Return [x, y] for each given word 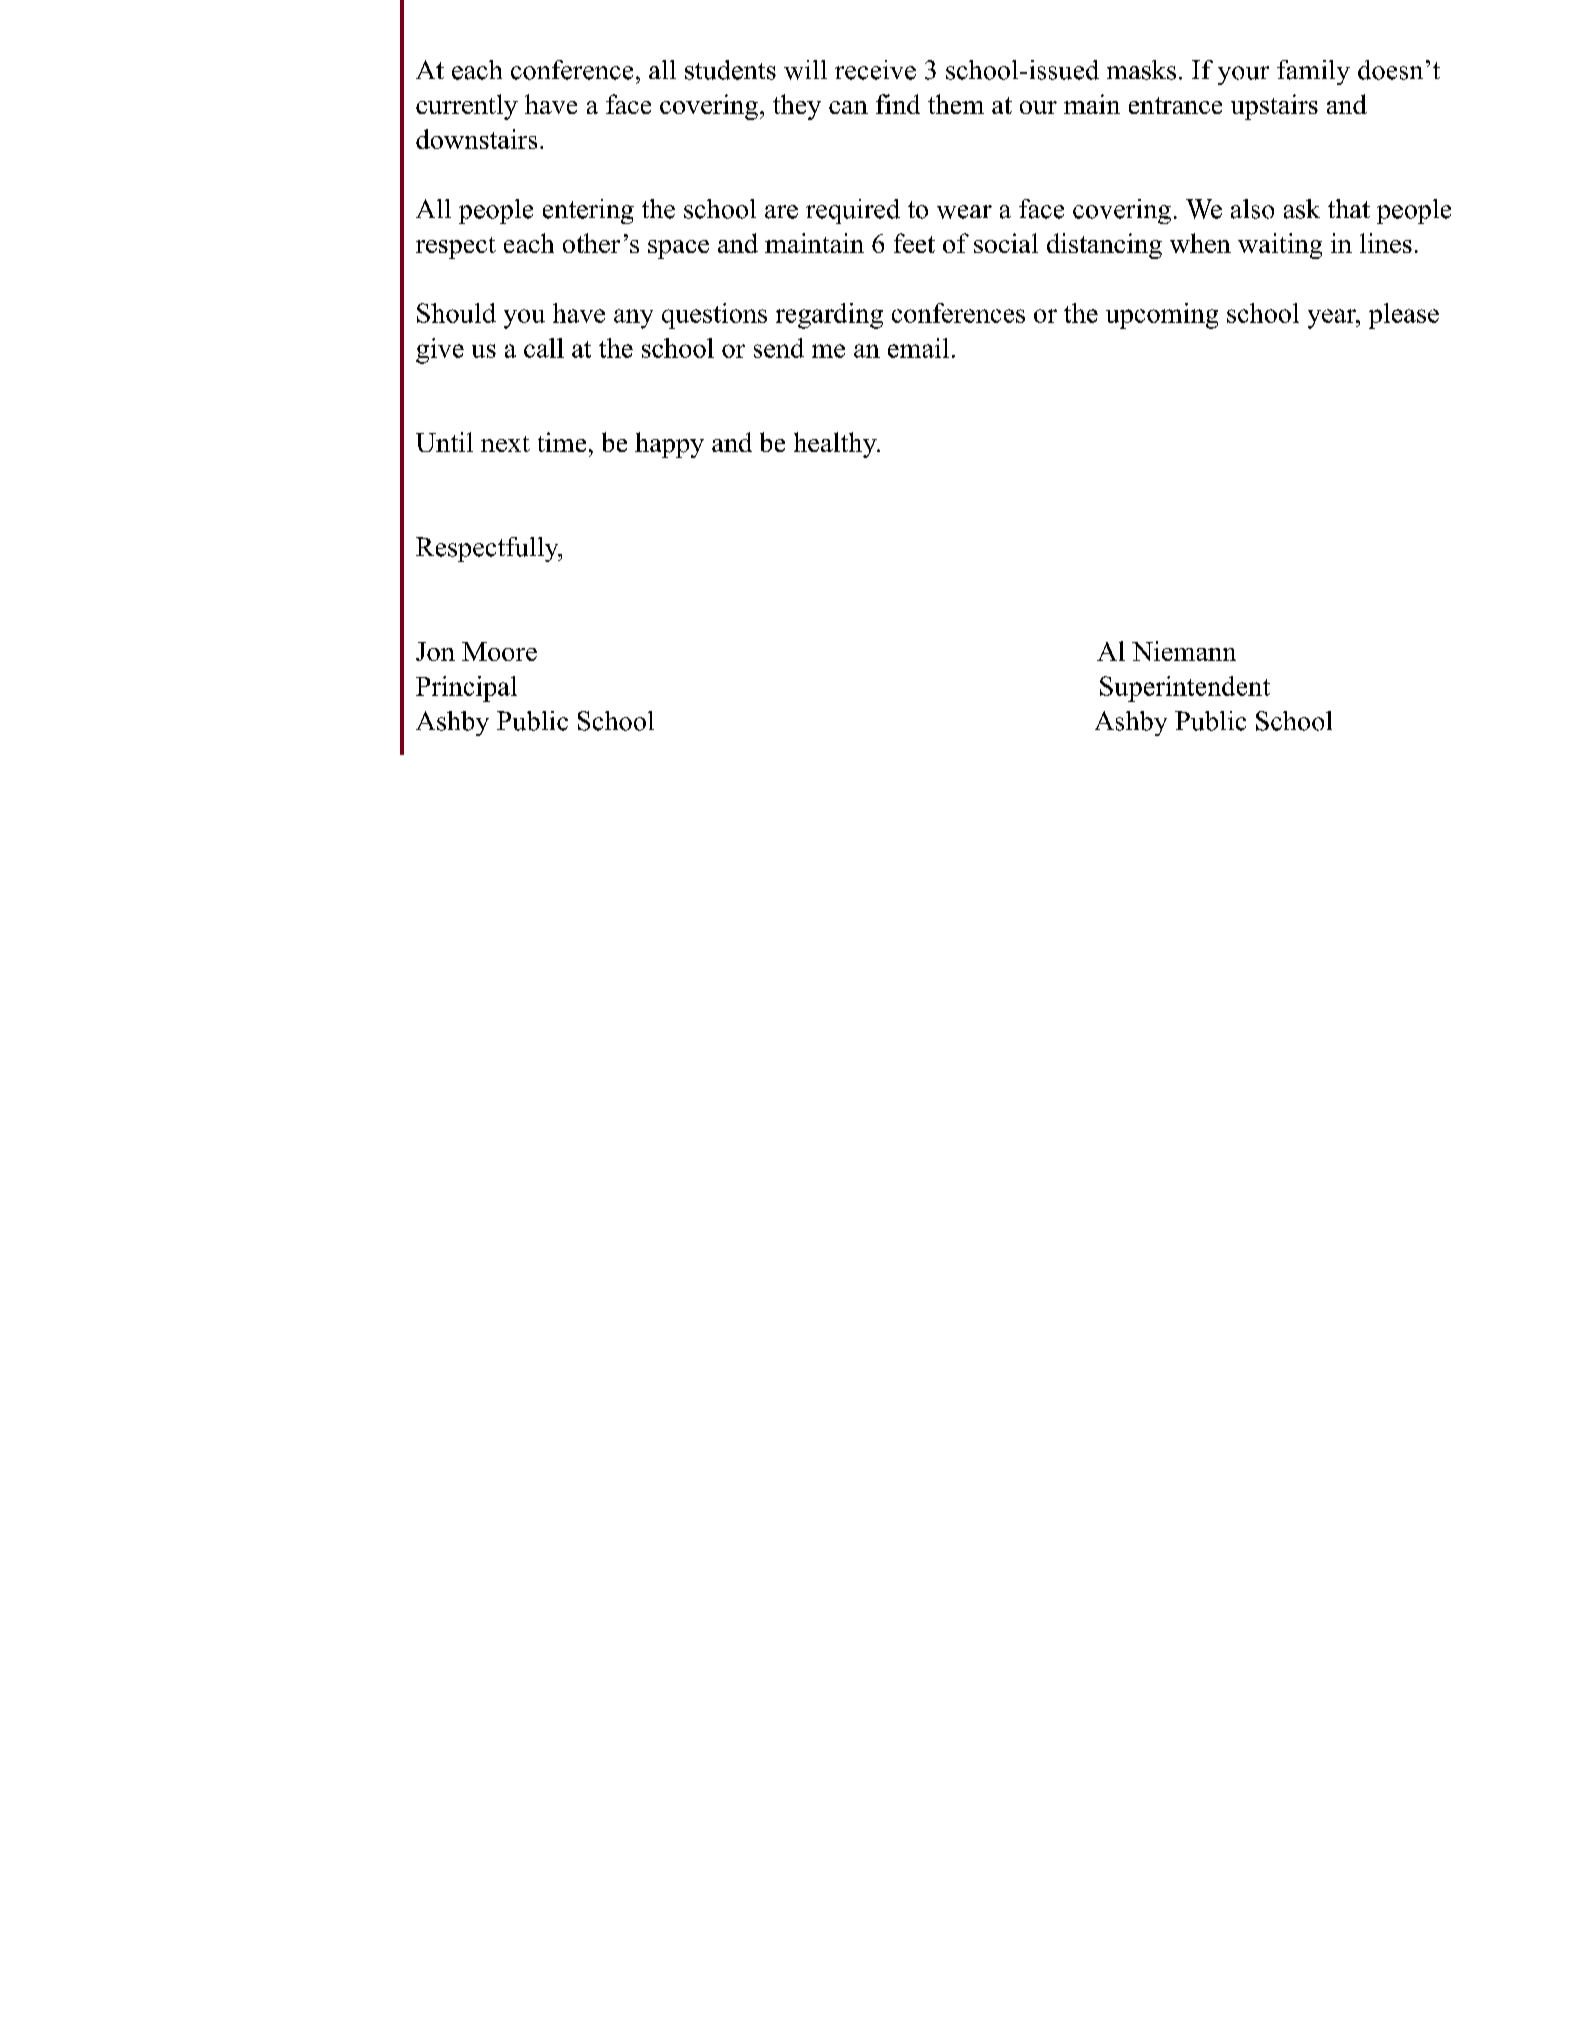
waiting [1280, 246]
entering [588, 211]
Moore [499, 651]
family [1313, 72]
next [505, 444]
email [918, 348]
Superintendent [1185, 689]
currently [467, 107]
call [544, 348]
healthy [836, 445]
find [898, 104]
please [1404, 316]
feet [914, 243]
